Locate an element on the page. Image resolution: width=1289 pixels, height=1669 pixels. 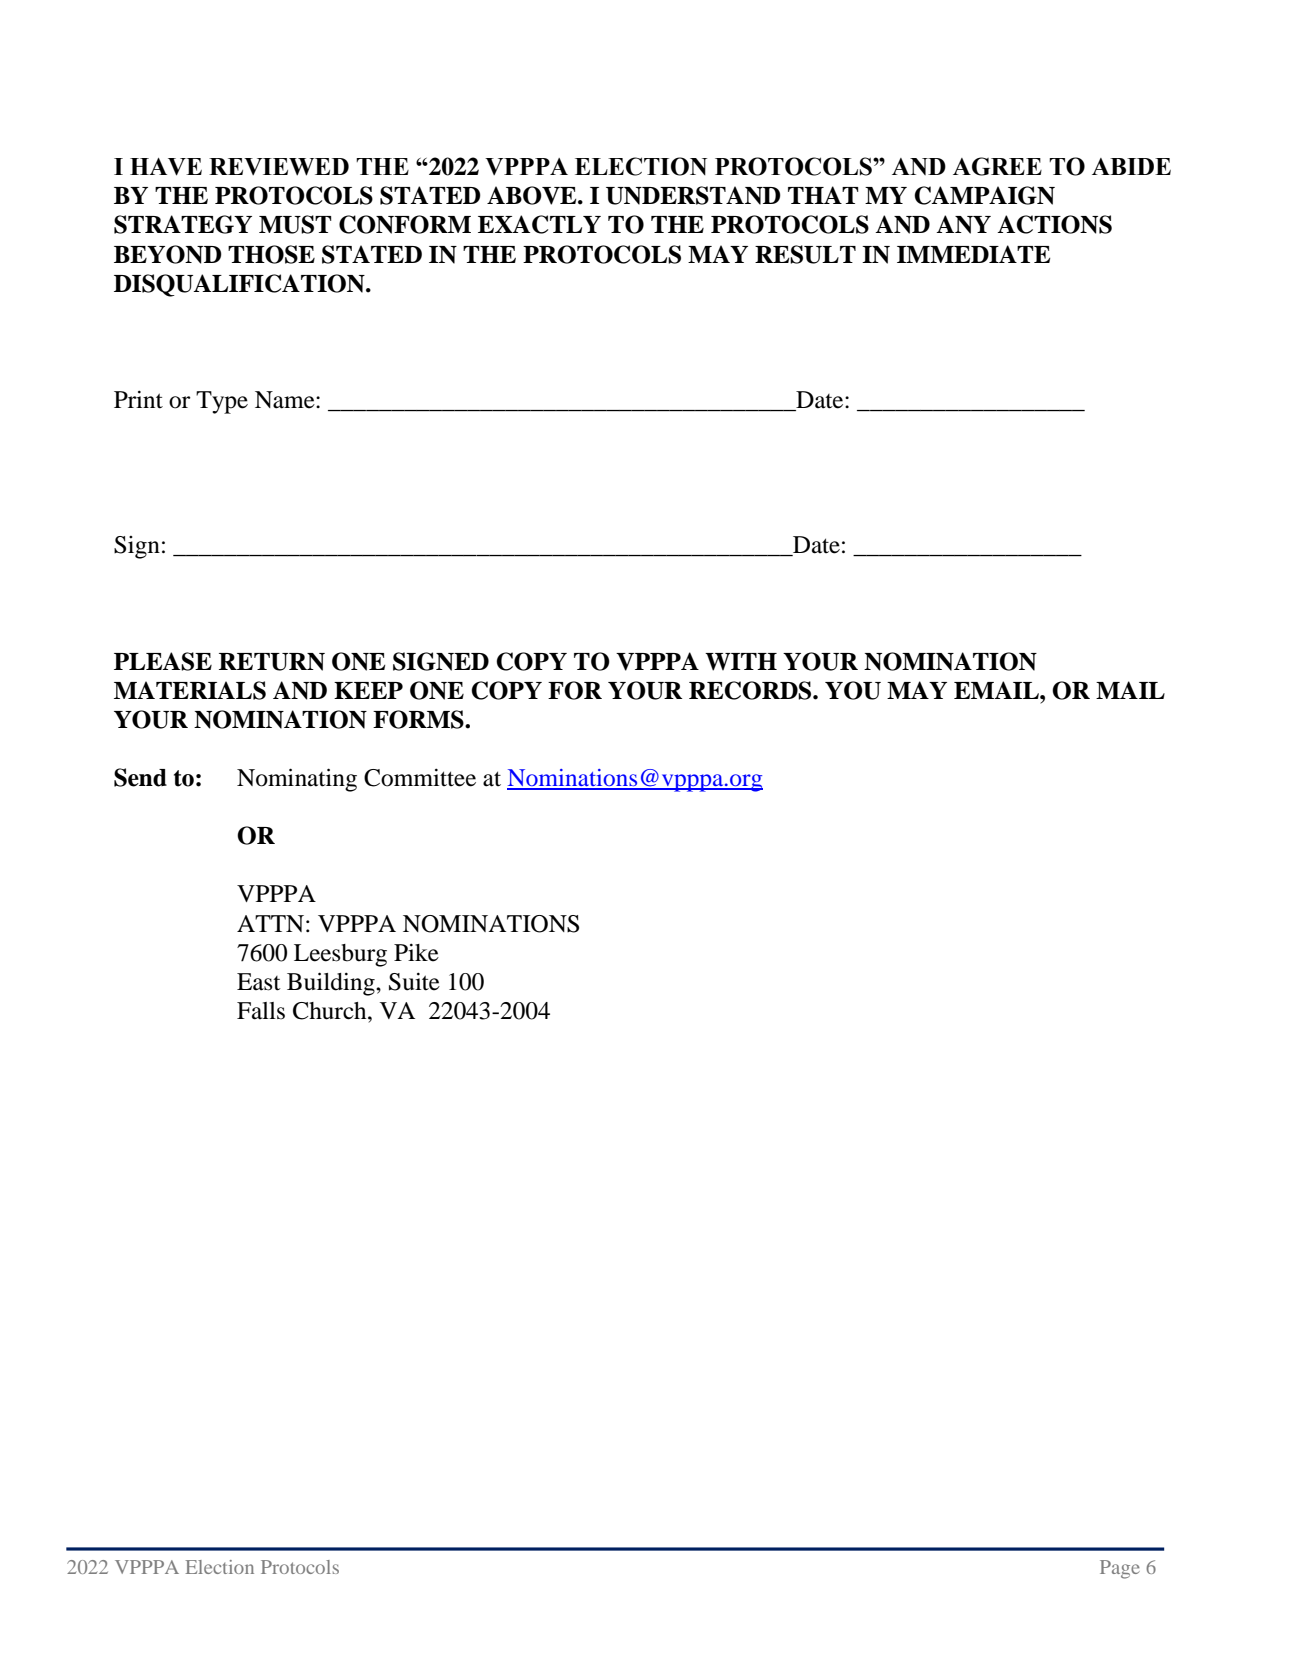
Pike is located at coordinates (416, 952).
